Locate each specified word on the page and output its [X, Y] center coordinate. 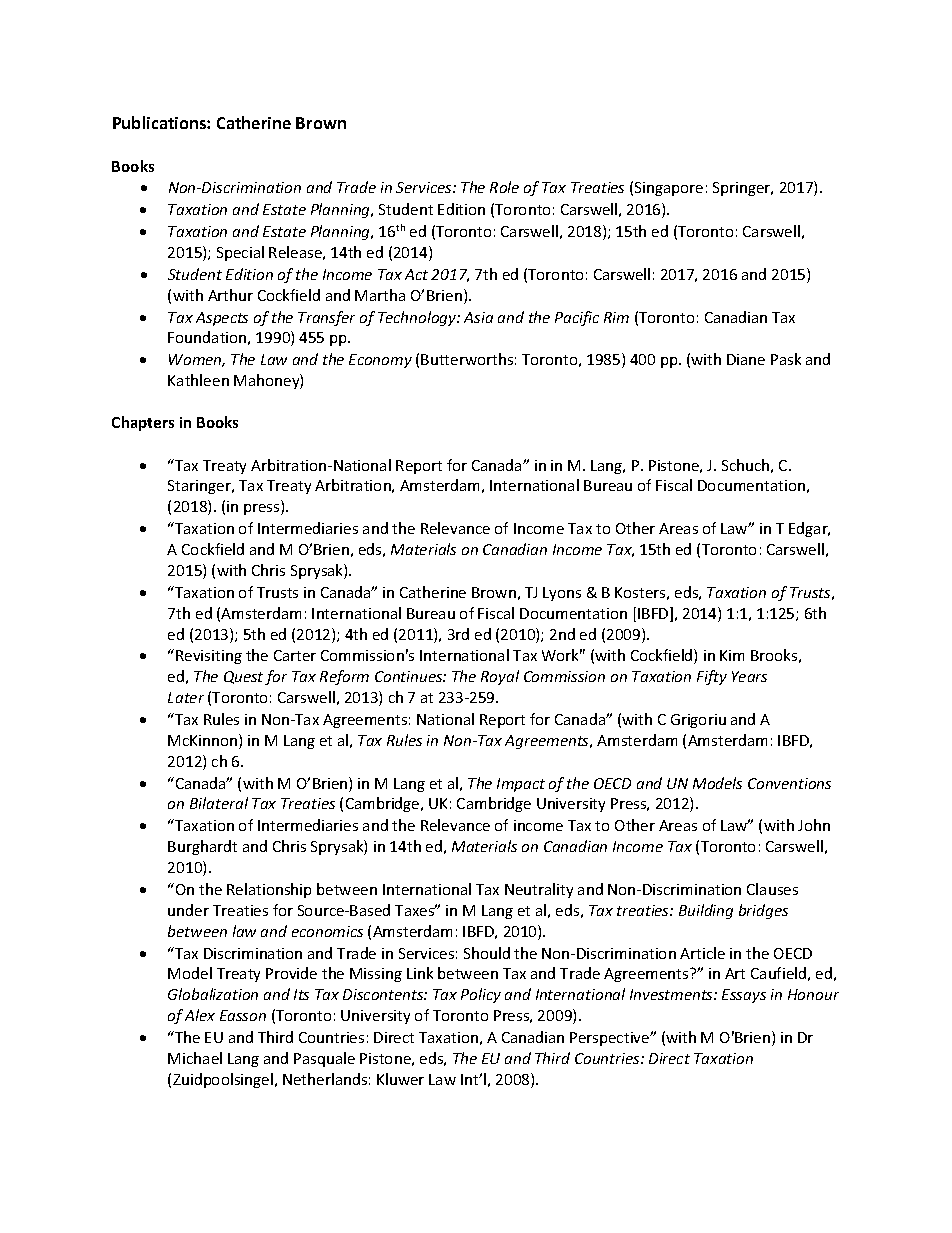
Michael [195, 1058]
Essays [744, 996]
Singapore [669, 189]
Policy [481, 995]
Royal [500, 677]
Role [504, 187]
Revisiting [209, 657]
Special [240, 253]
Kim [732, 655]
